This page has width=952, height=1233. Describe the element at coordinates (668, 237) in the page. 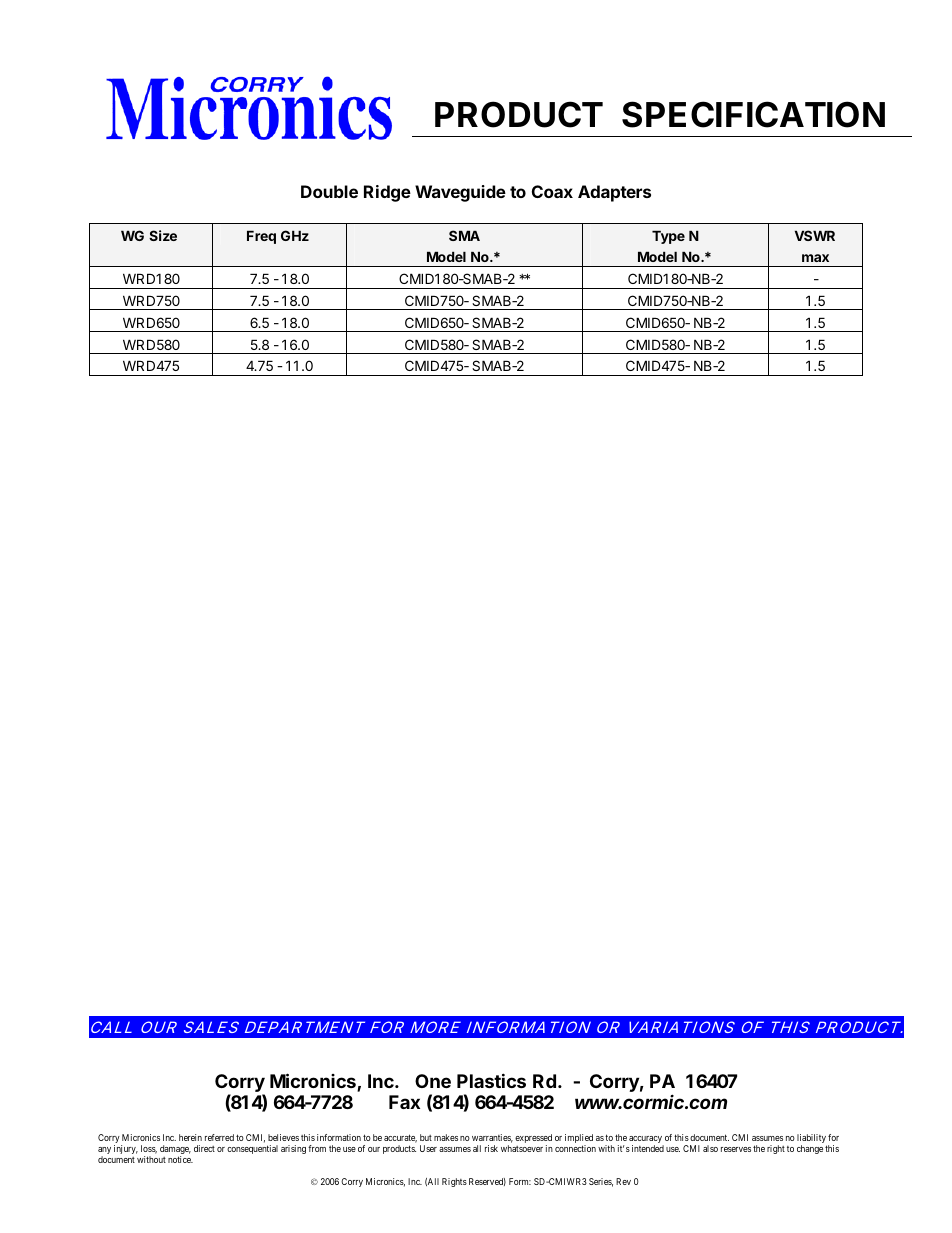

I see `Type` at that location.
